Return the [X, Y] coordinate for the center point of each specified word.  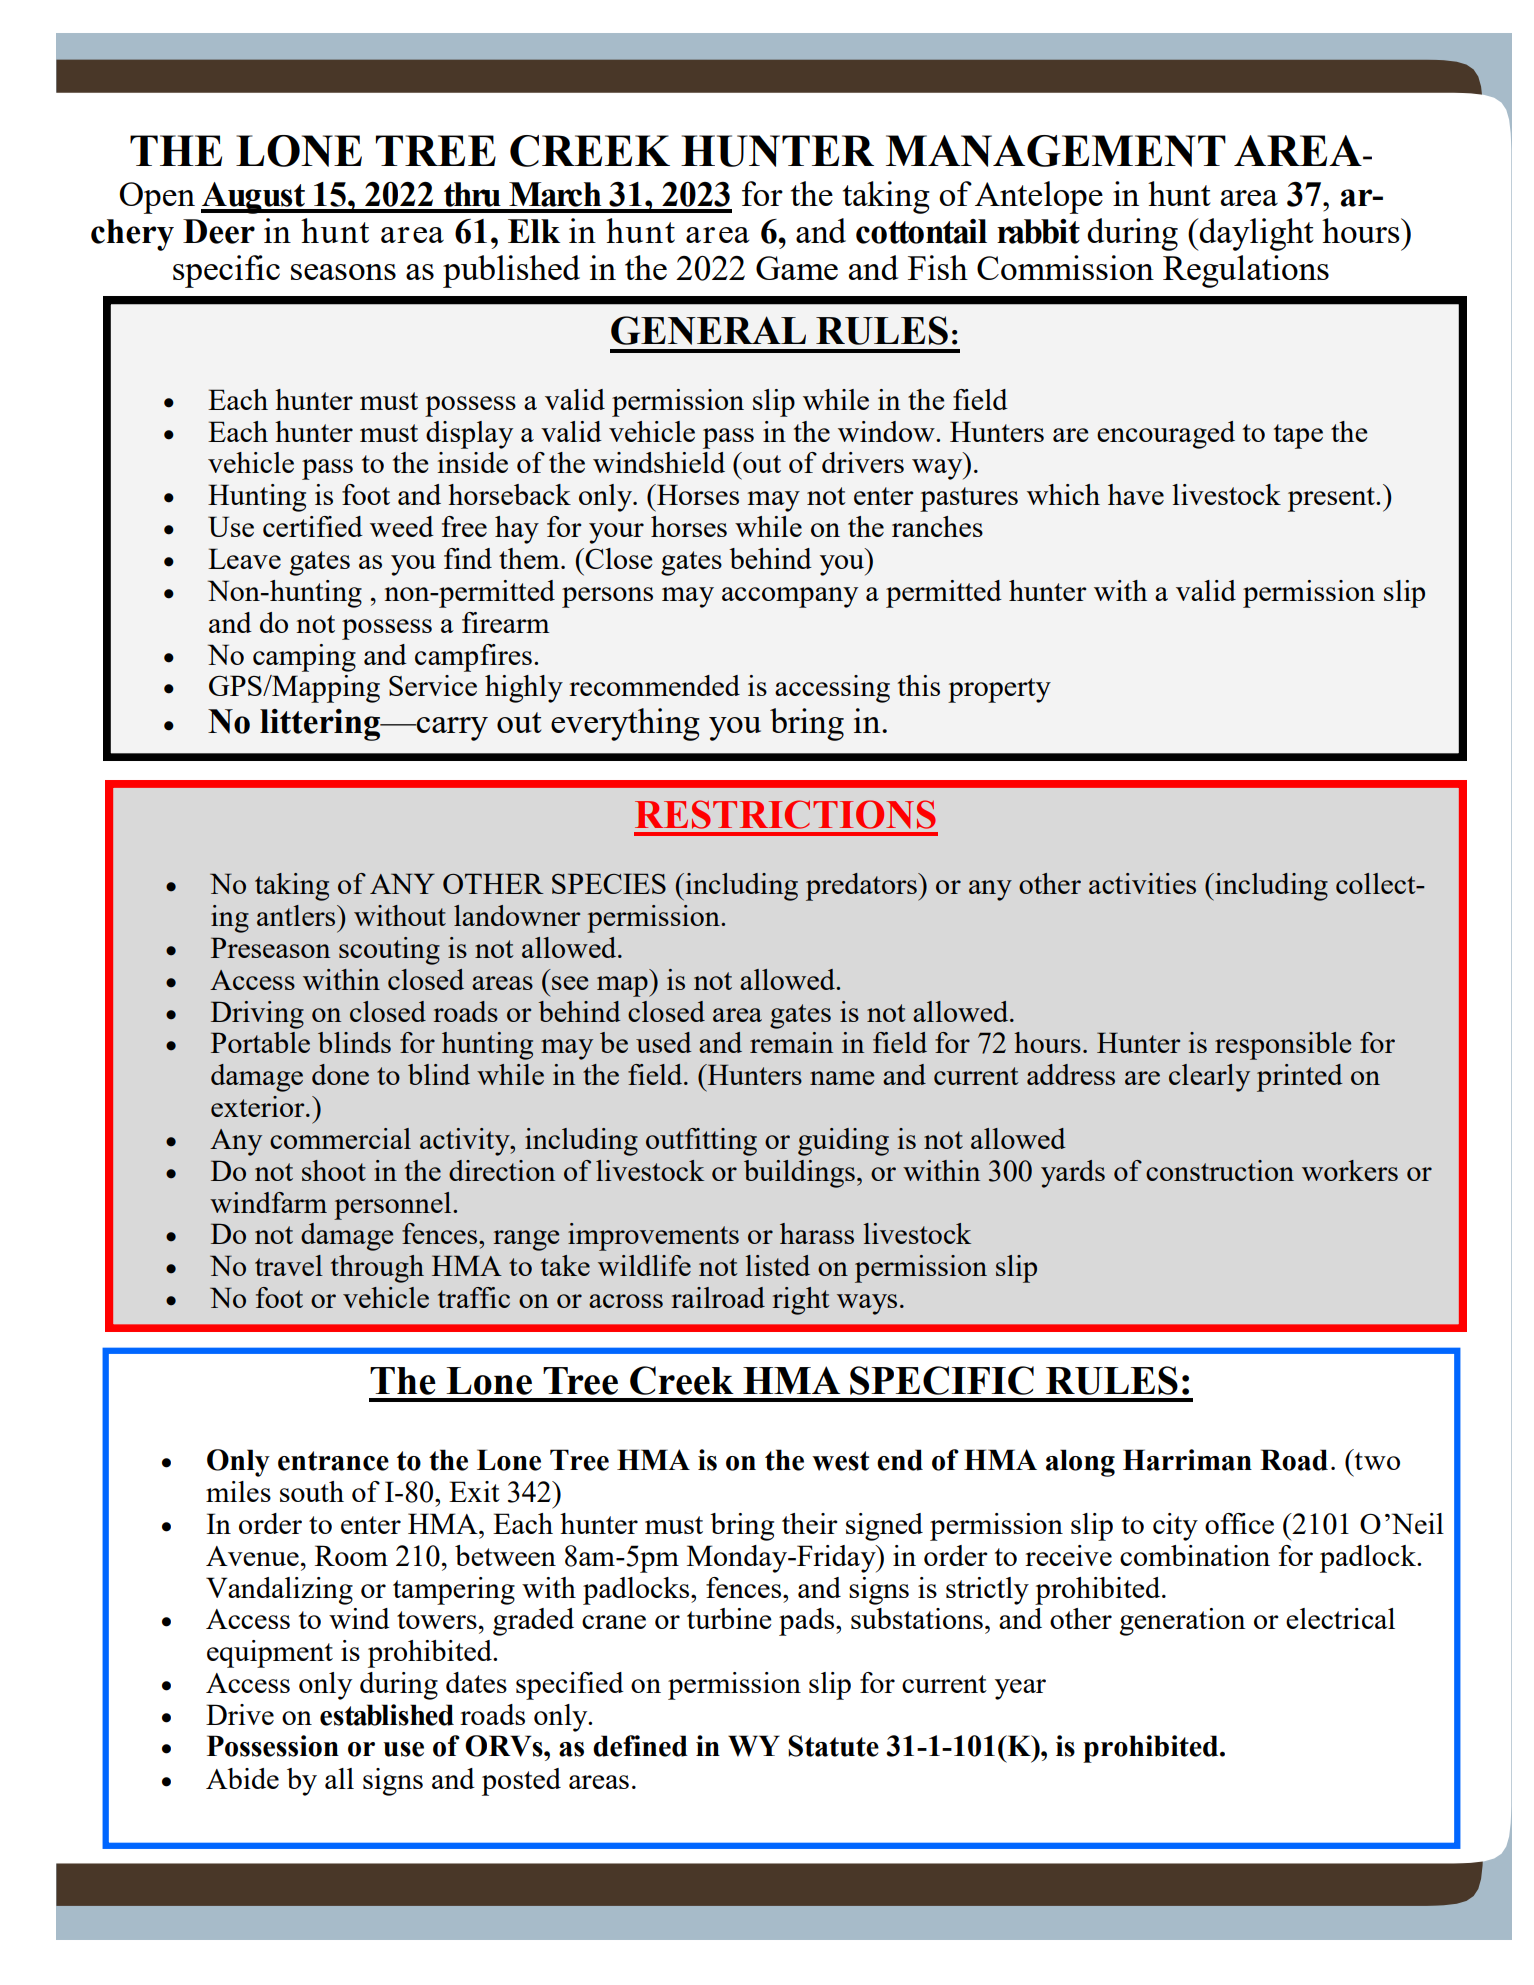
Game [797, 268]
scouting [389, 951]
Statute [833, 1746]
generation [1183, 1622]
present [1332, 499]
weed [402, 526]
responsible [1283, 1046]
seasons [343, 272]
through [377, 1269]
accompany [790, 597]
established [387, 1715]
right [801, 1301]
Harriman [1187, 1460]
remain [791, 1042]
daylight [1255, 234]
